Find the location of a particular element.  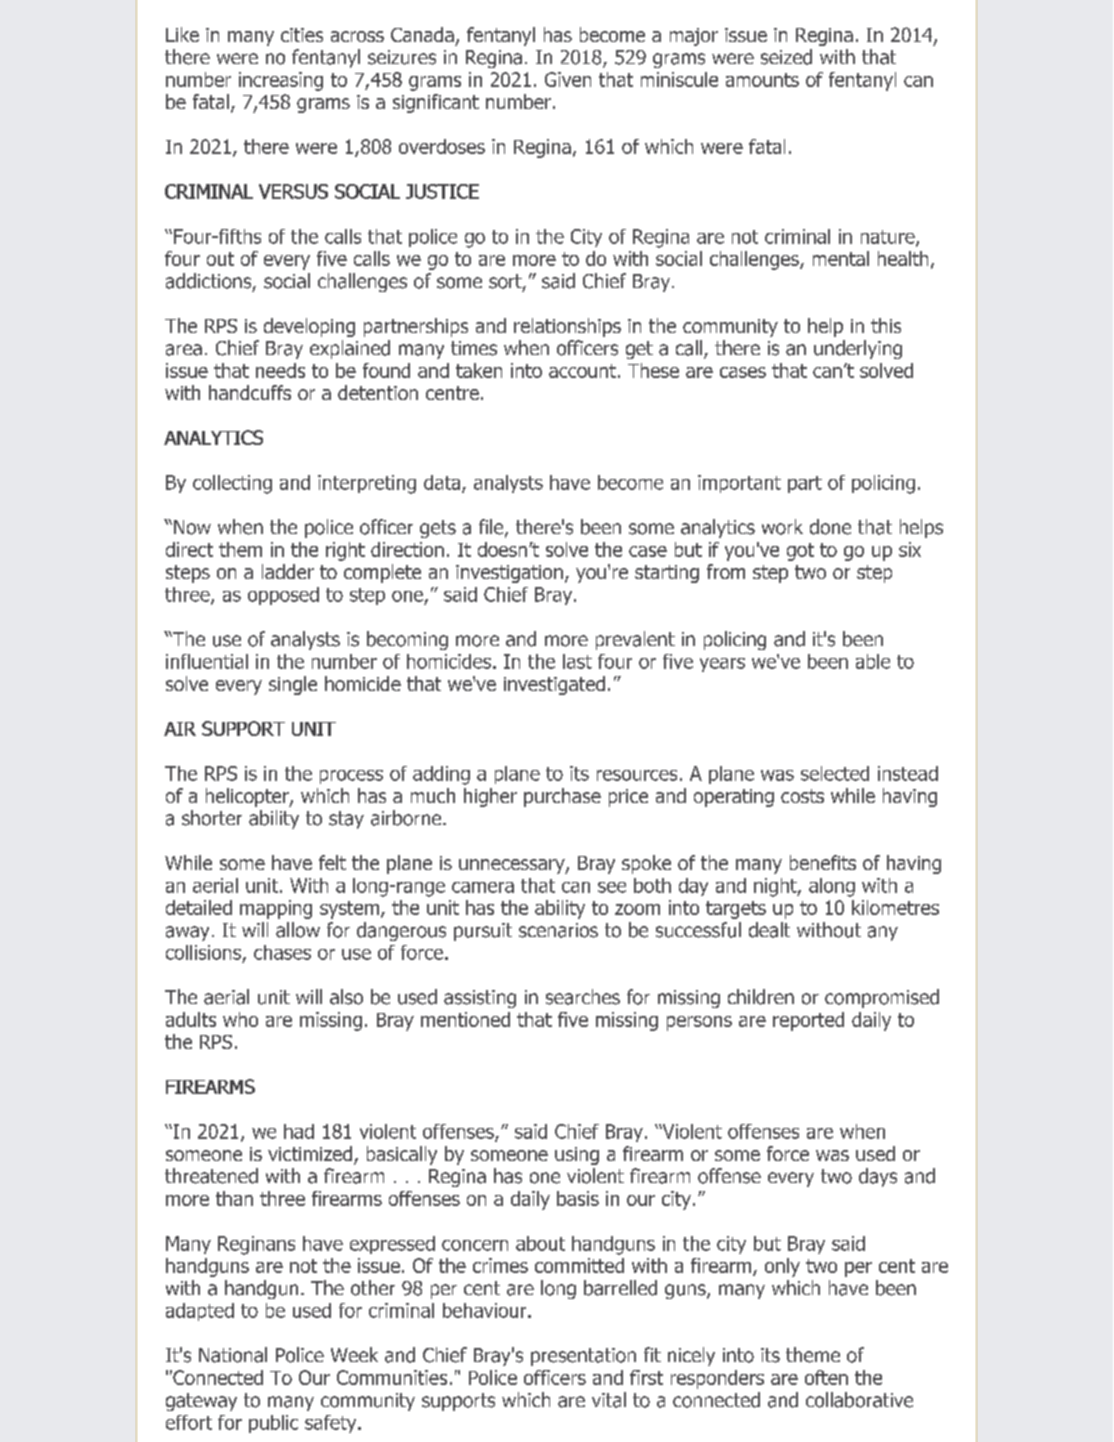

Given is located at coordinates (568, 79).
